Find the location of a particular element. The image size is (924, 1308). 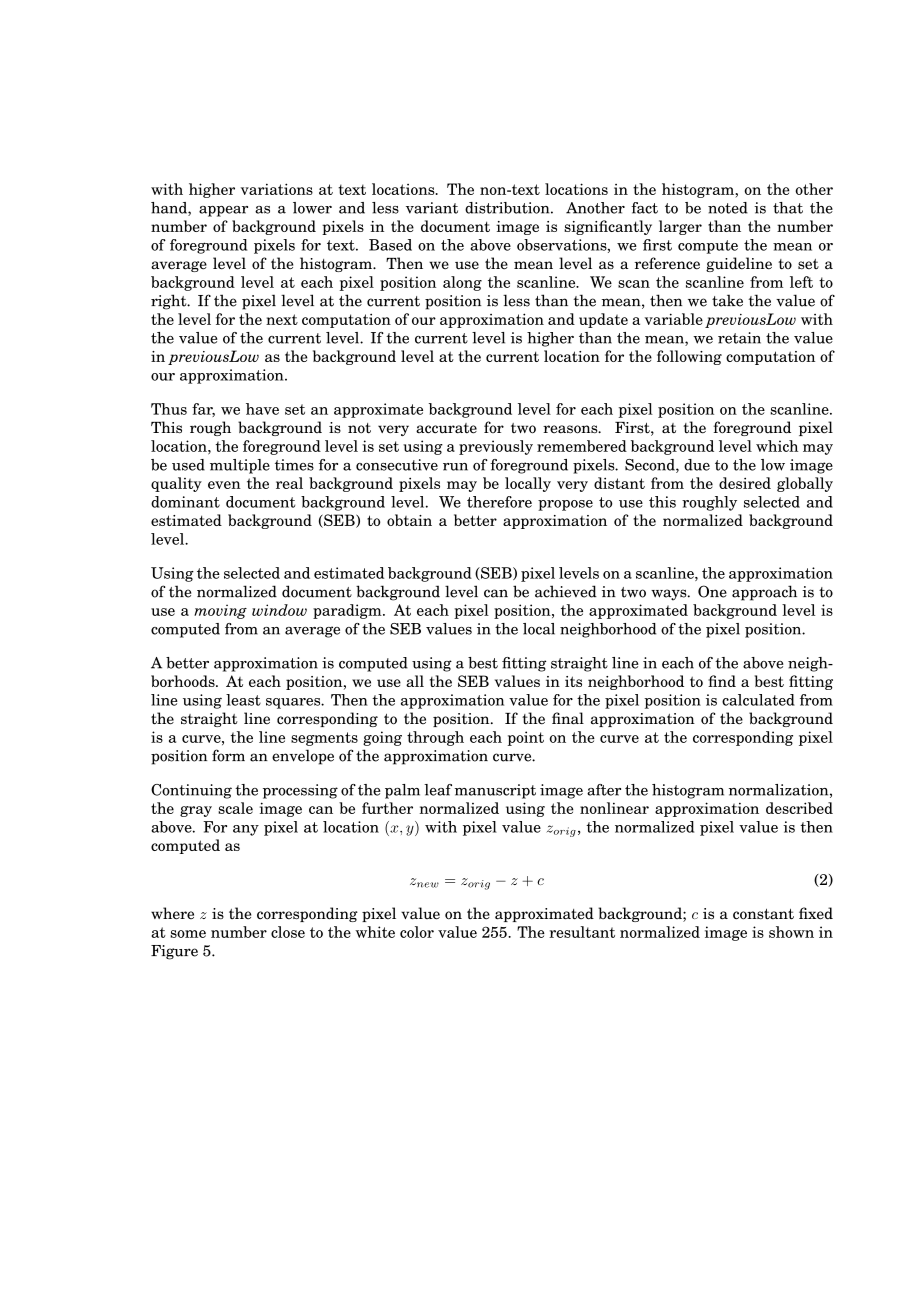

moving is located at coordinates (220, 611).
